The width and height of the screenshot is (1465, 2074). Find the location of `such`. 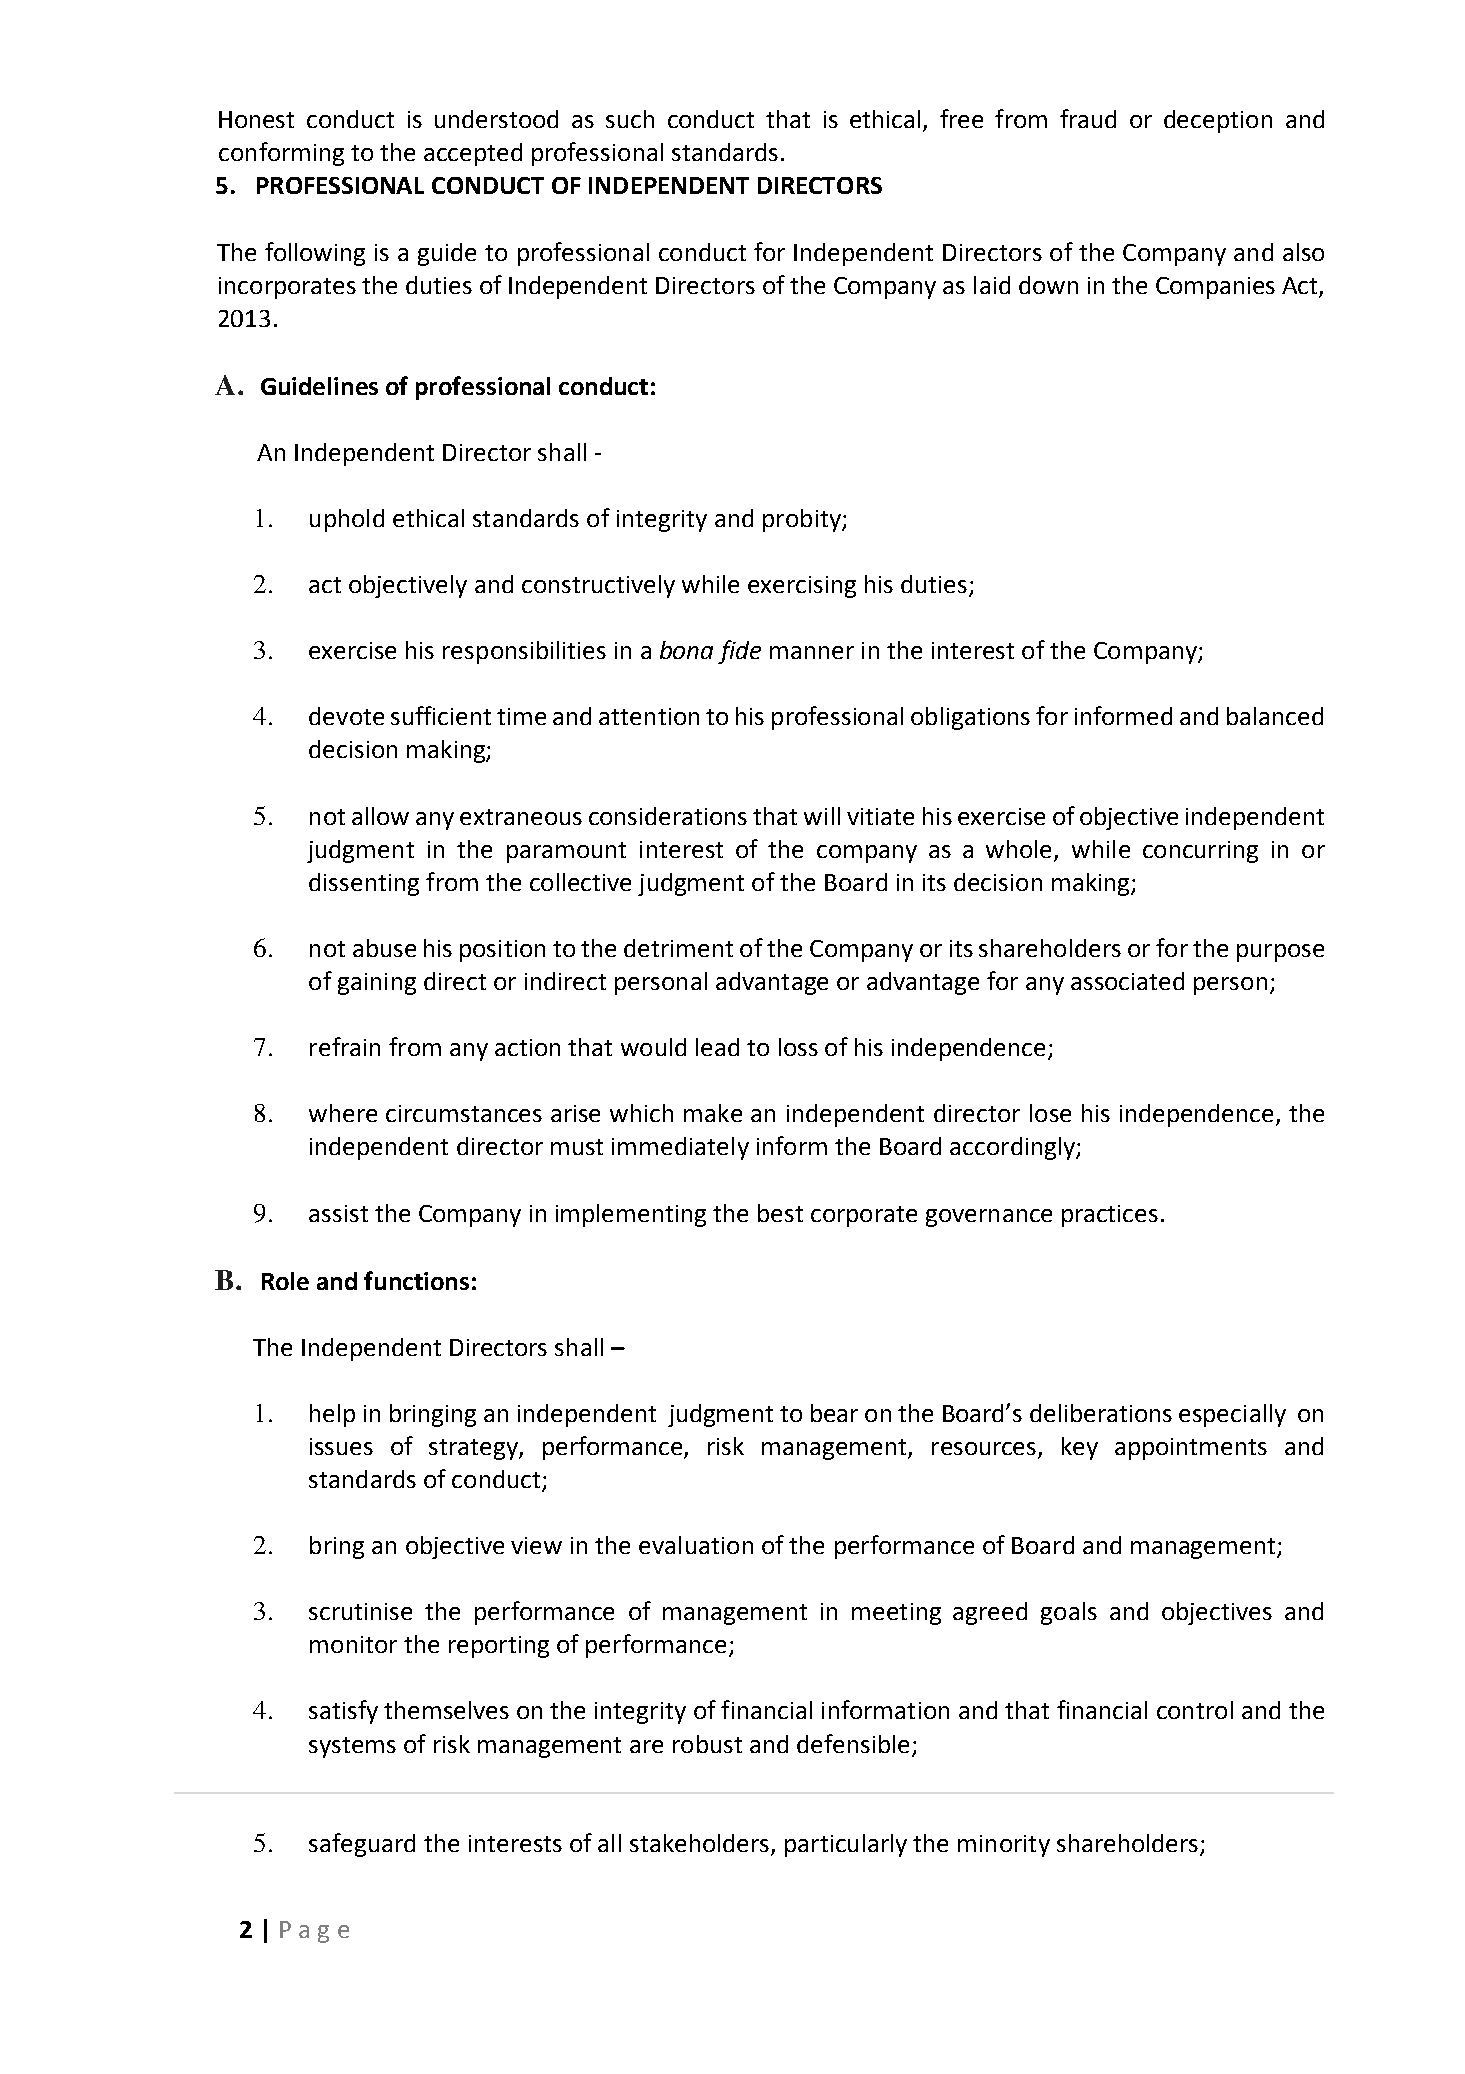

such is located at coordinates (630, 119).
